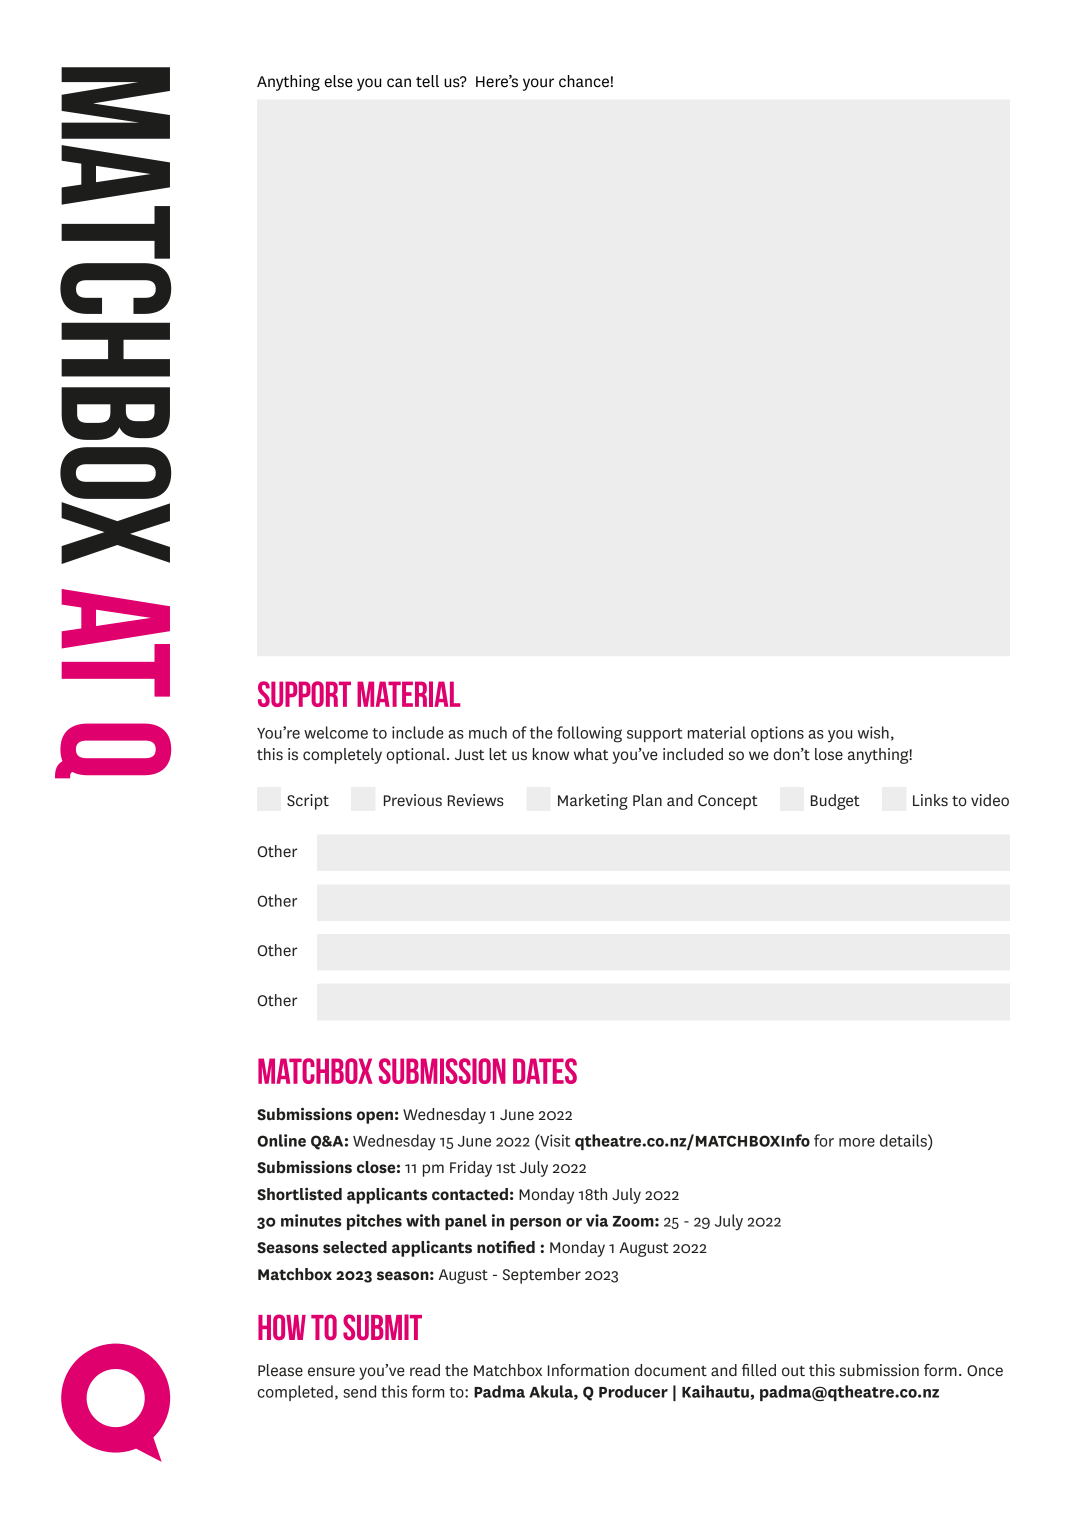 The image size is (1071, 1515). What do you see at coordinates (589, 734) in the screenshot?
I see `following` at bounding box center [589, 734].
